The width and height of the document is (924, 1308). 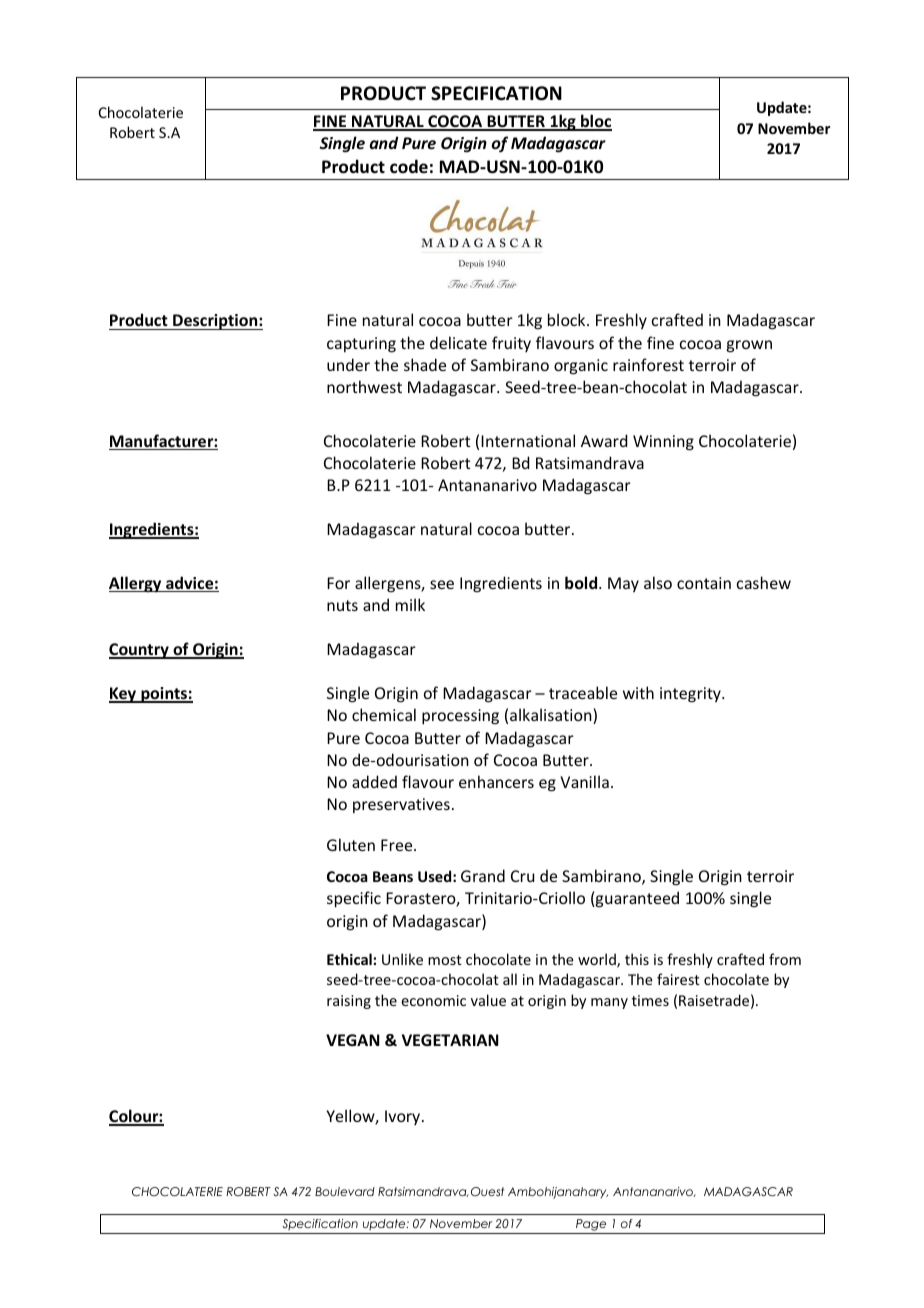 What do you see at coordinates (637, 959) in the document?
I see `this` at bounding box center [637, 959].
